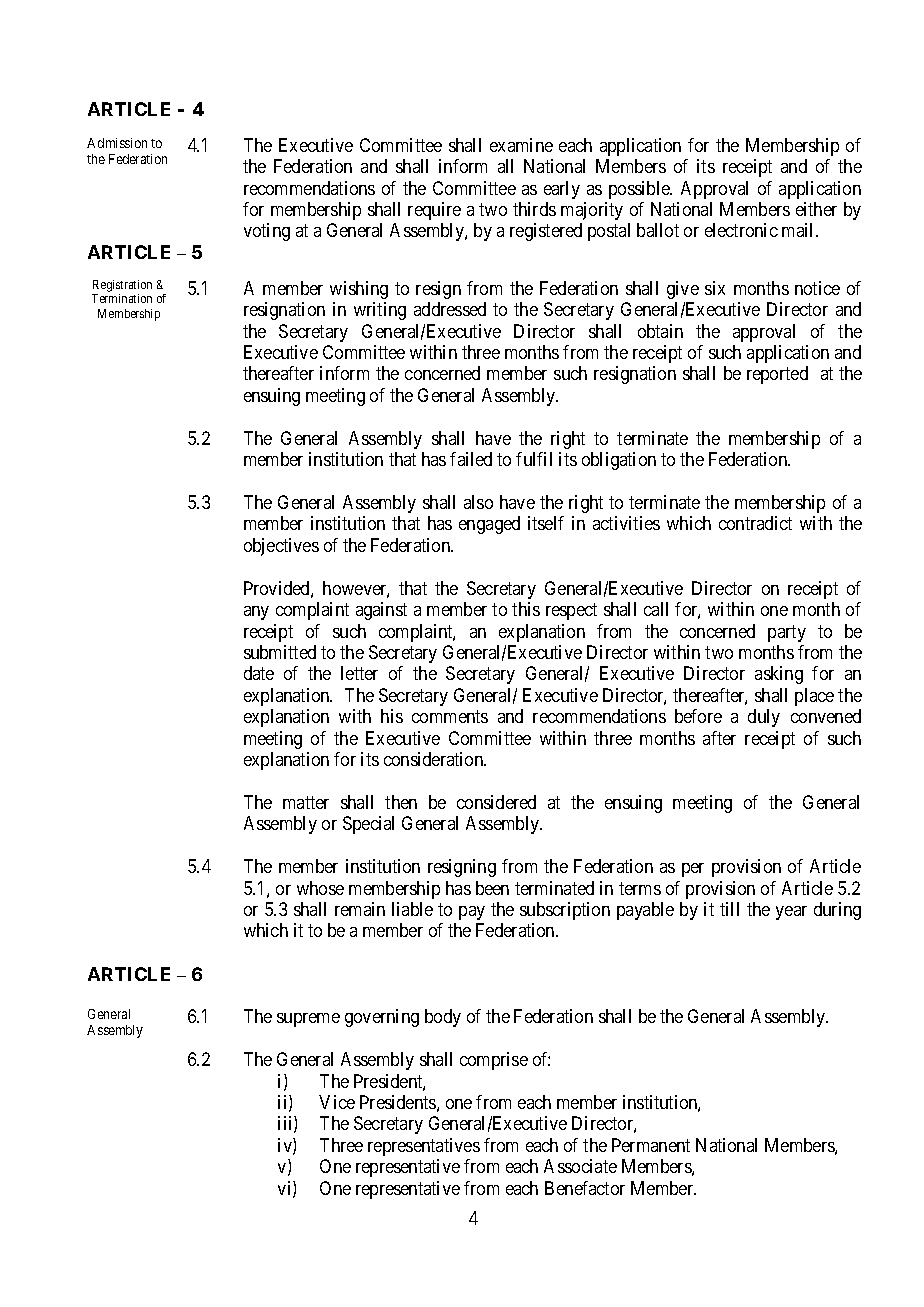 The image size is (924, 1307). I want to click on Vice, so click(337, 1102).
